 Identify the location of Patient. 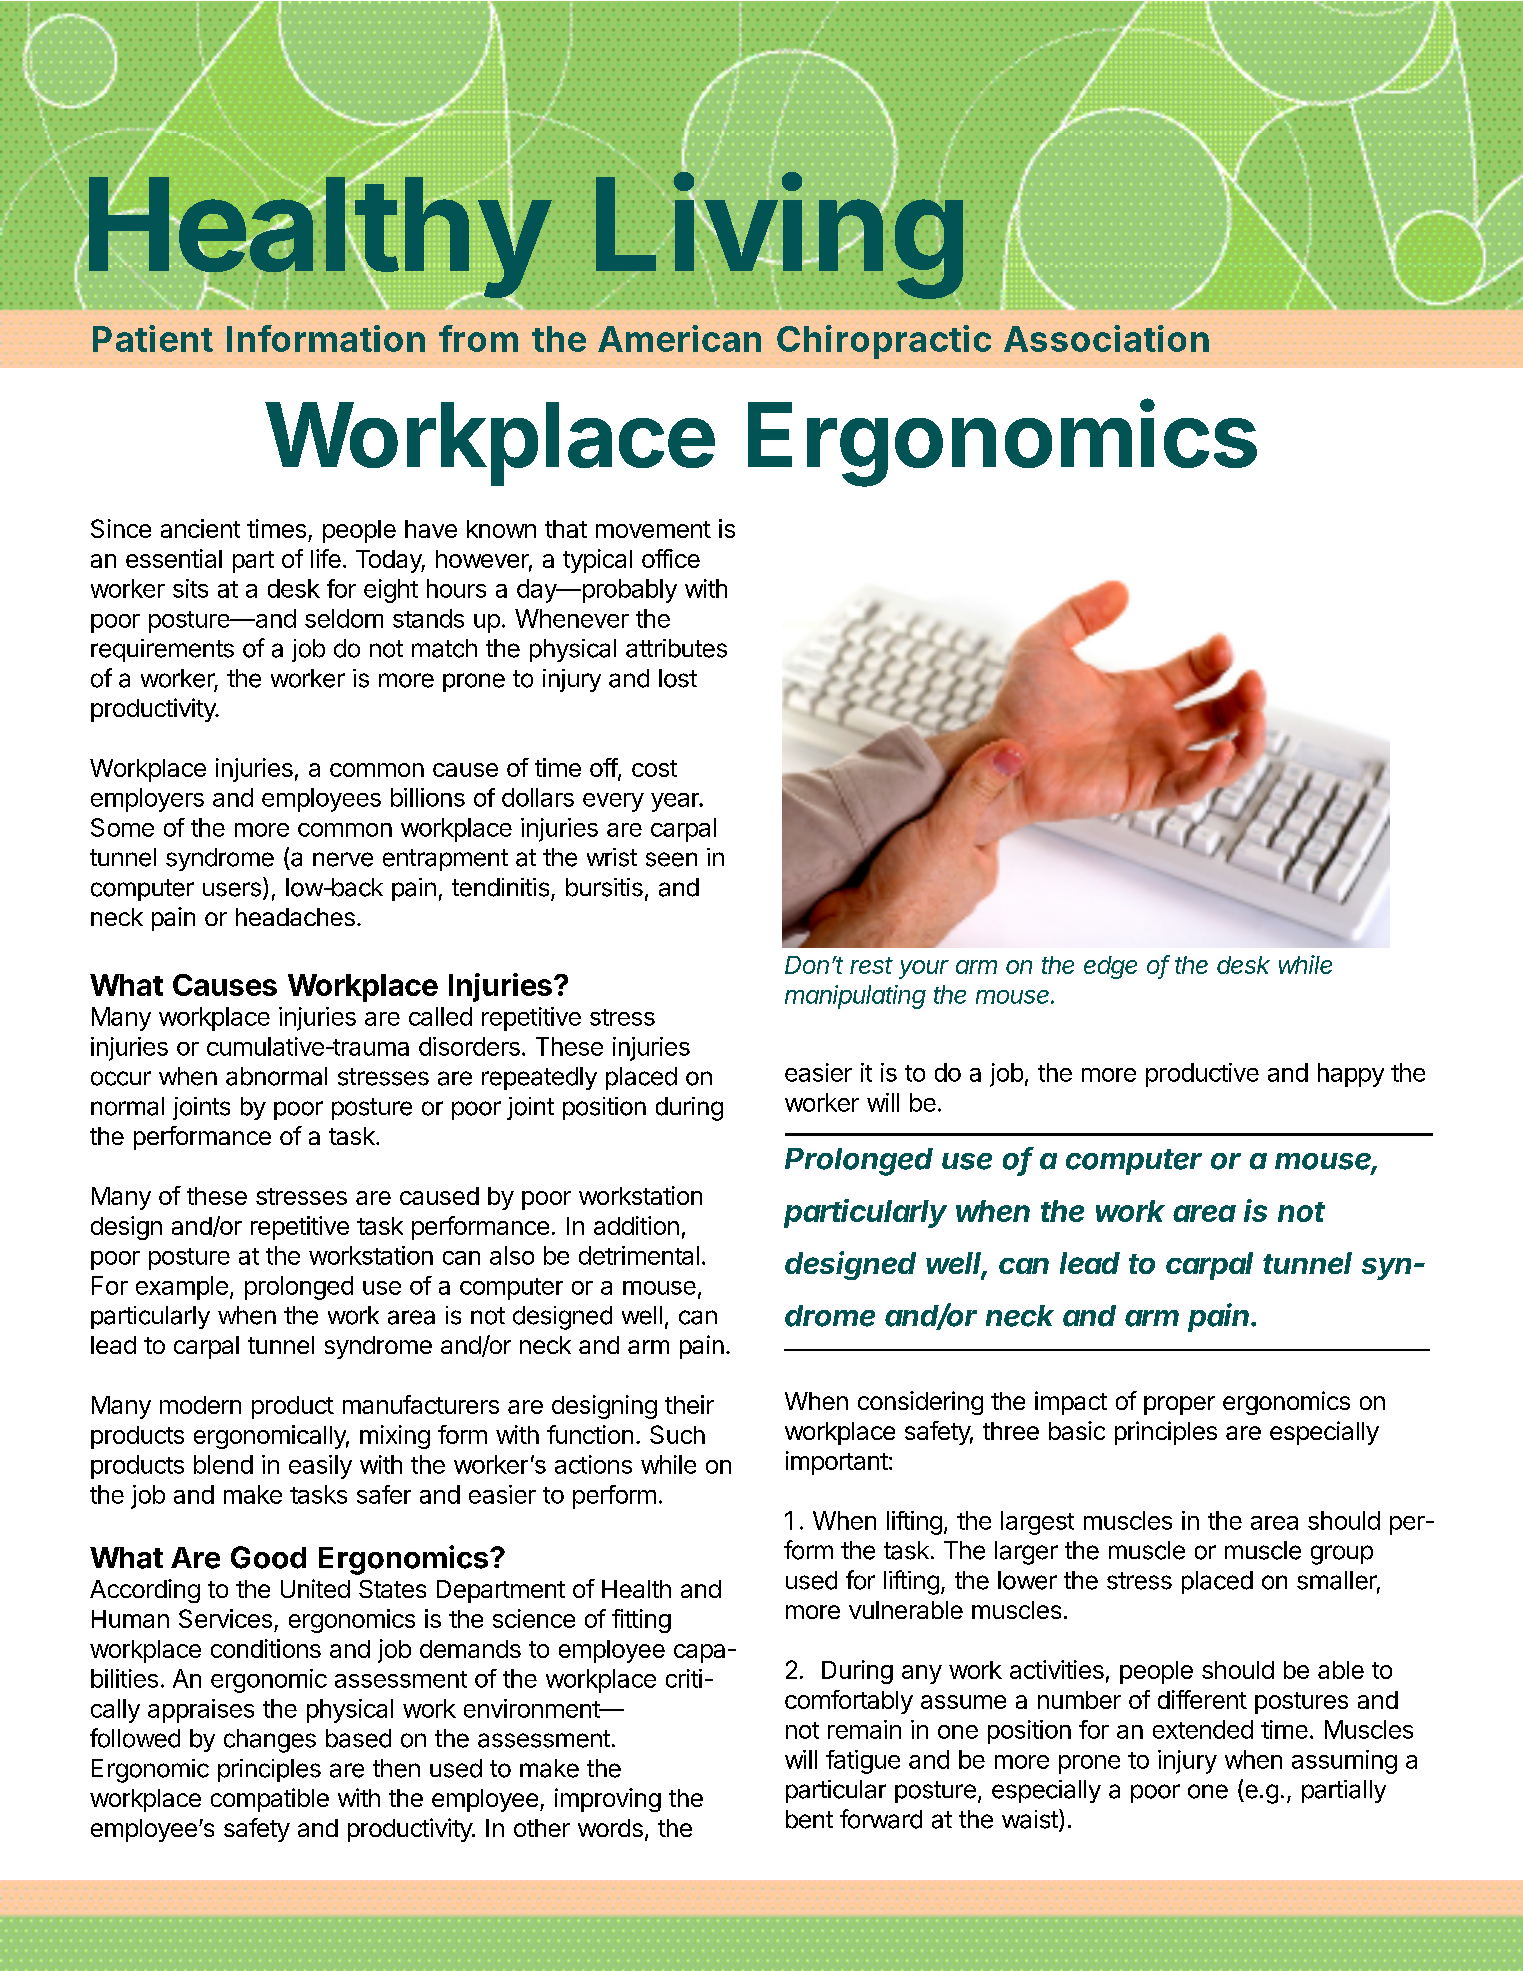
(153, 338).
